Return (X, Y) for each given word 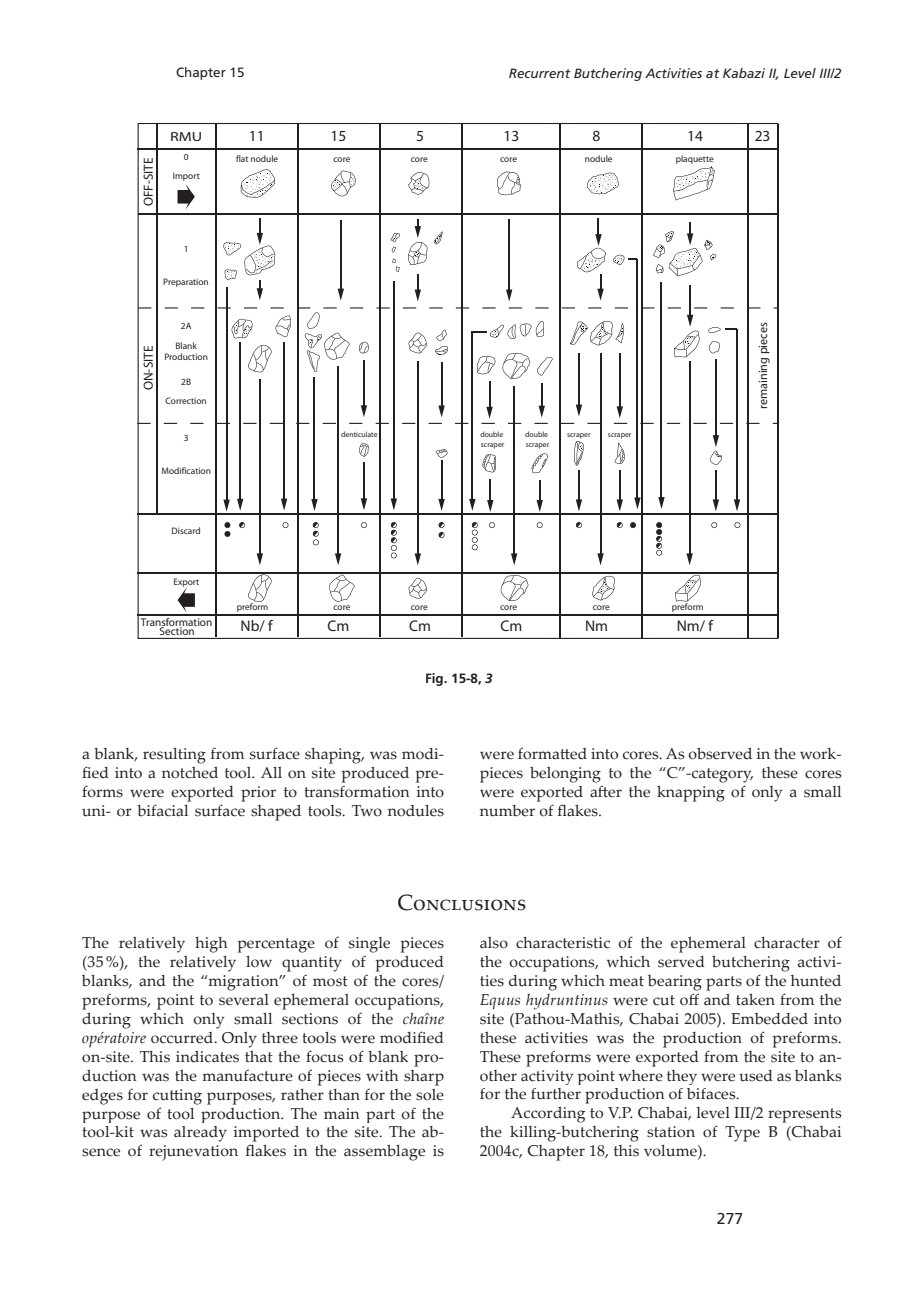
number (507, 811)
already (200, 1134)
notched (190, 773)
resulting (174, 756)
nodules (416, 811)
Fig (435, 679)
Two (367, 811)
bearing (675, 983)
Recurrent (540, 73)
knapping (691, 794)
